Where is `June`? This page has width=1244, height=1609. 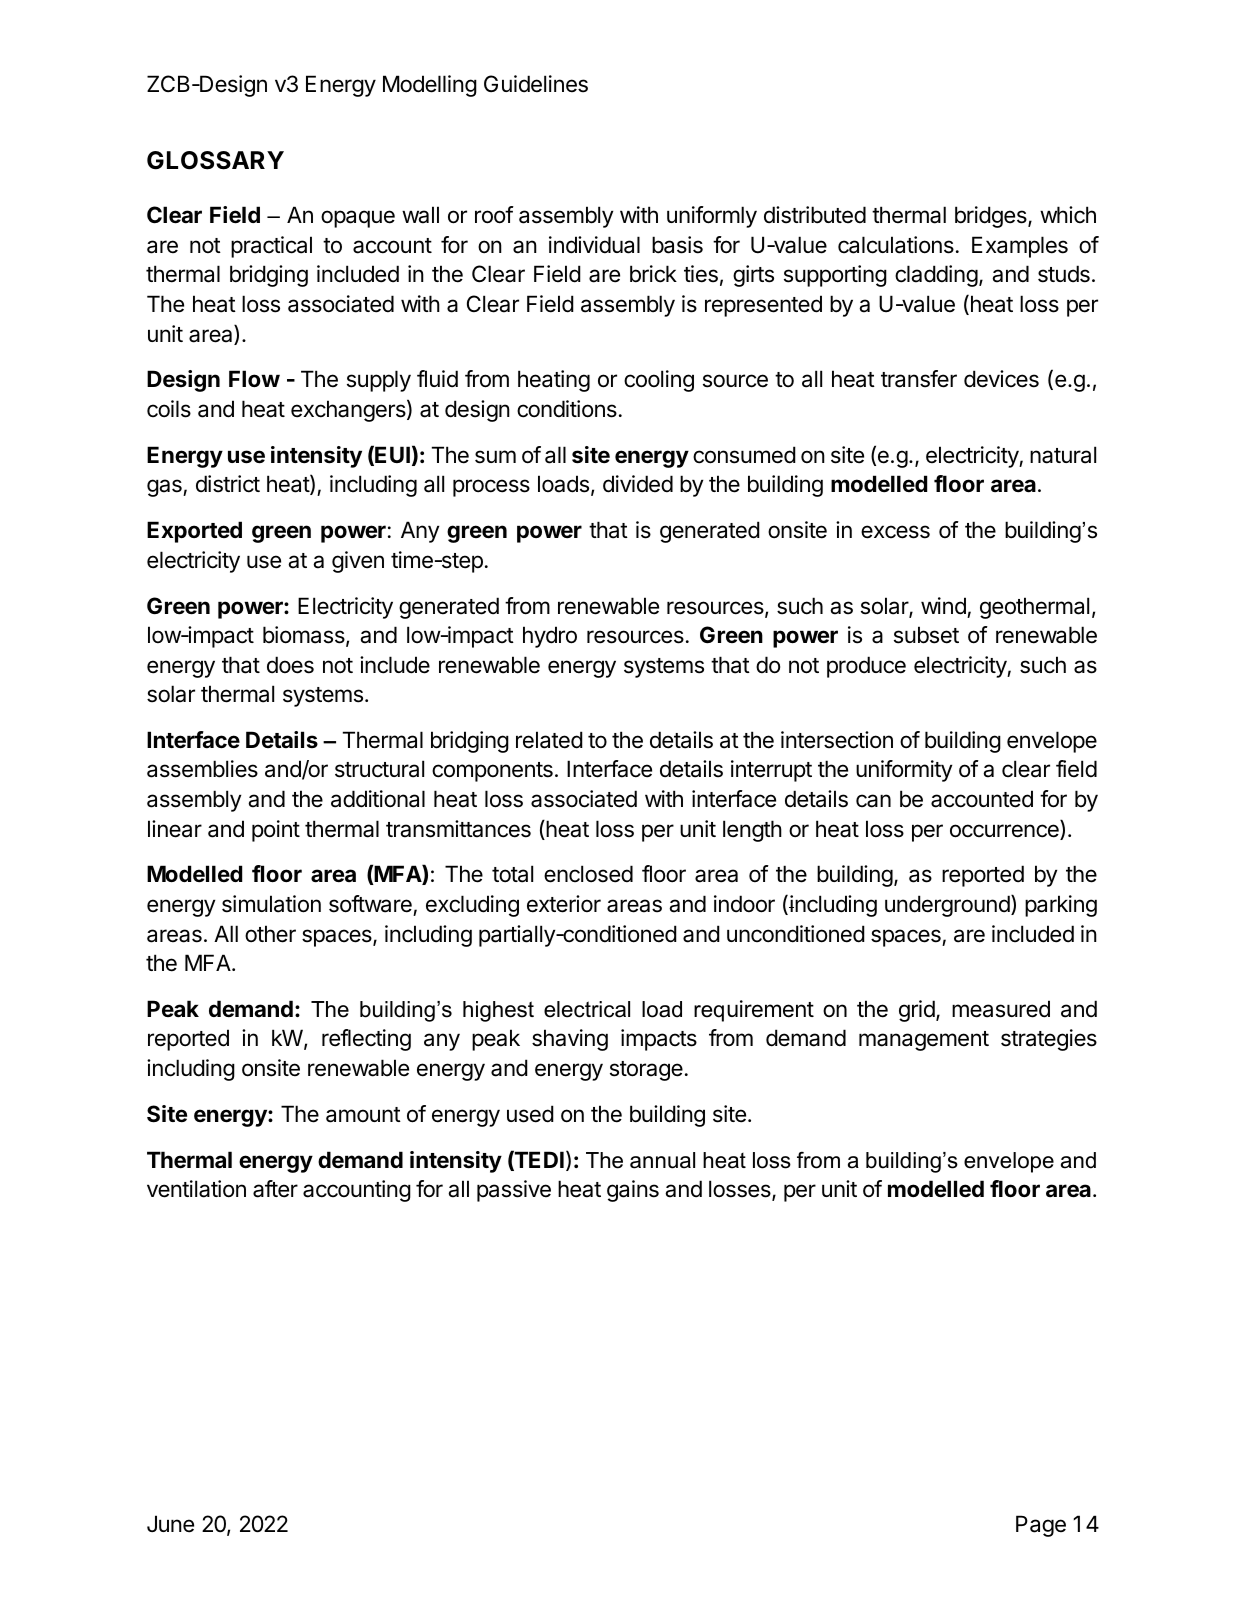 June is located at coordinates (170, 1524).
